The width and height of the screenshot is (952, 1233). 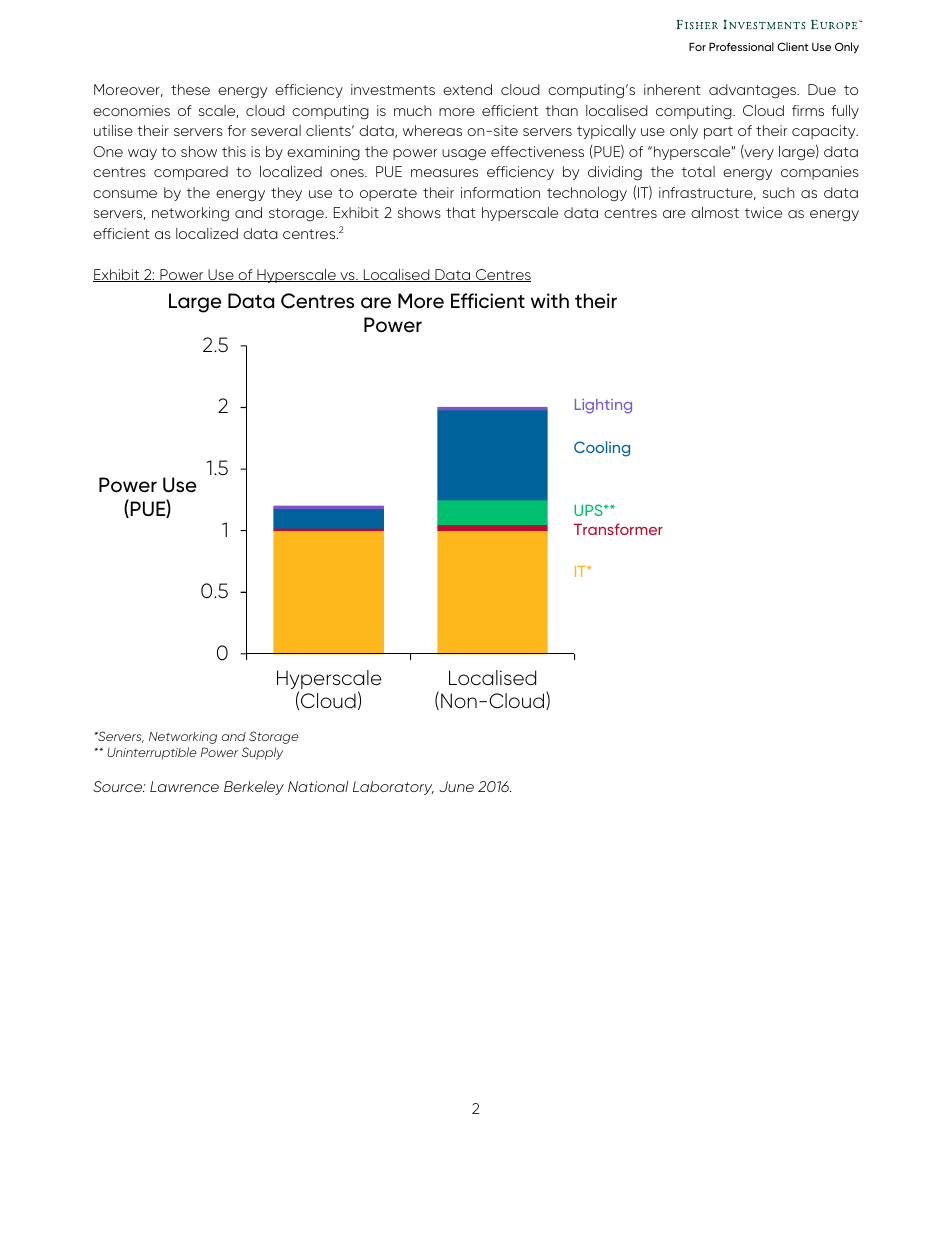 I want to click on compared, so click(x=191, y=173).
